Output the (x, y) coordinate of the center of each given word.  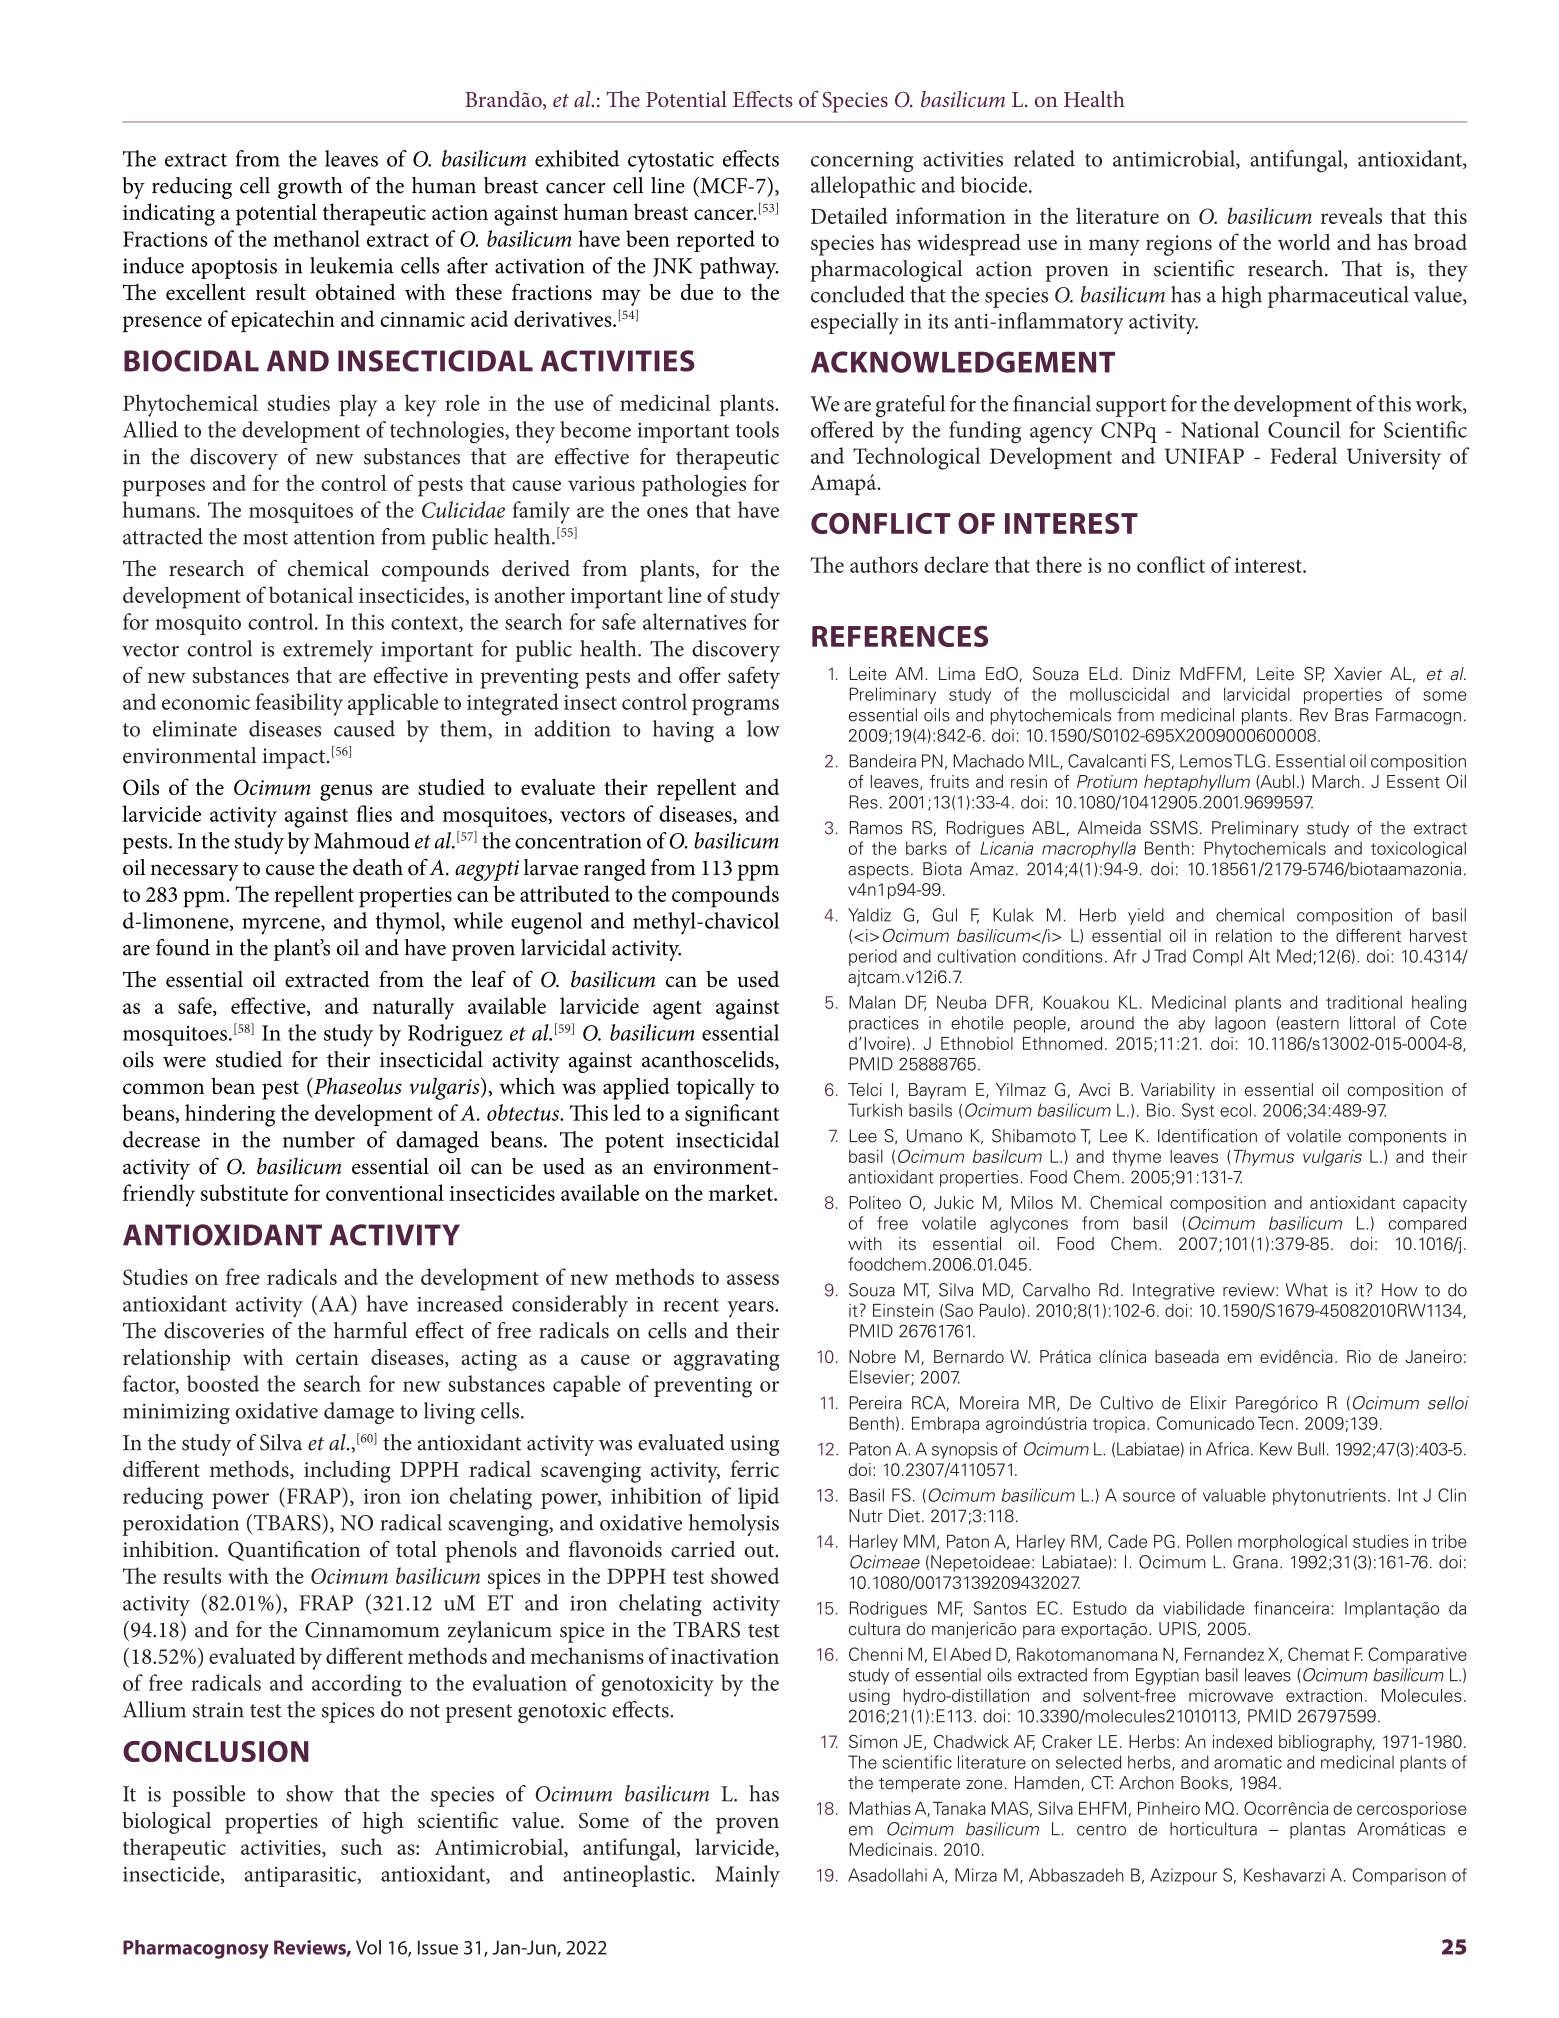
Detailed (849, 215)
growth (310, 188)
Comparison (1399, 1876)
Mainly (747, 1876)
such (361, 1846)
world (1304, 242)
